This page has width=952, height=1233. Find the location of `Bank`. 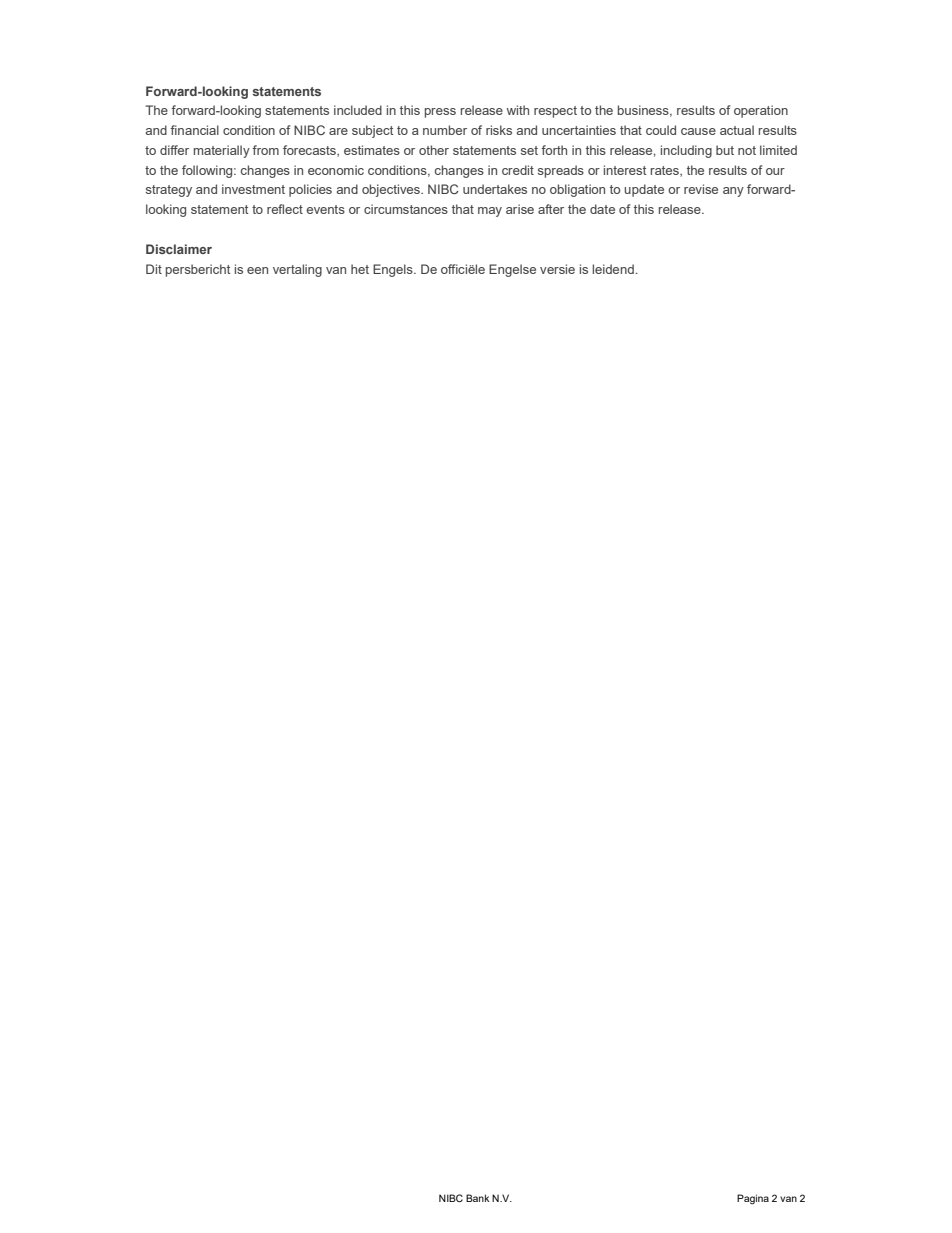

Bank is located at coordinates (478, 1198).
